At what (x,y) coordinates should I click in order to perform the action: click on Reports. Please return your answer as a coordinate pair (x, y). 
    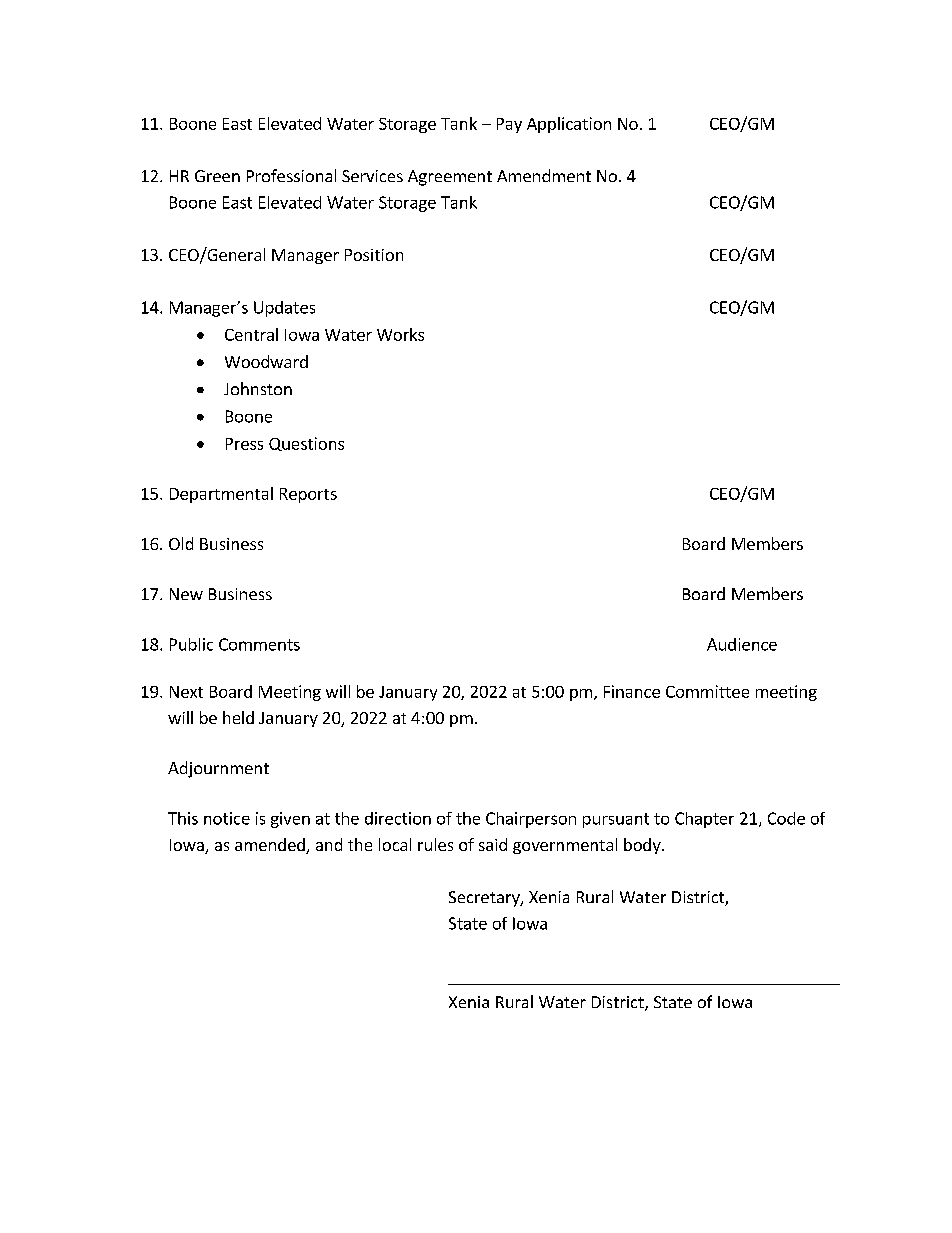
    Looking at the image, I should click on (308, 495).
